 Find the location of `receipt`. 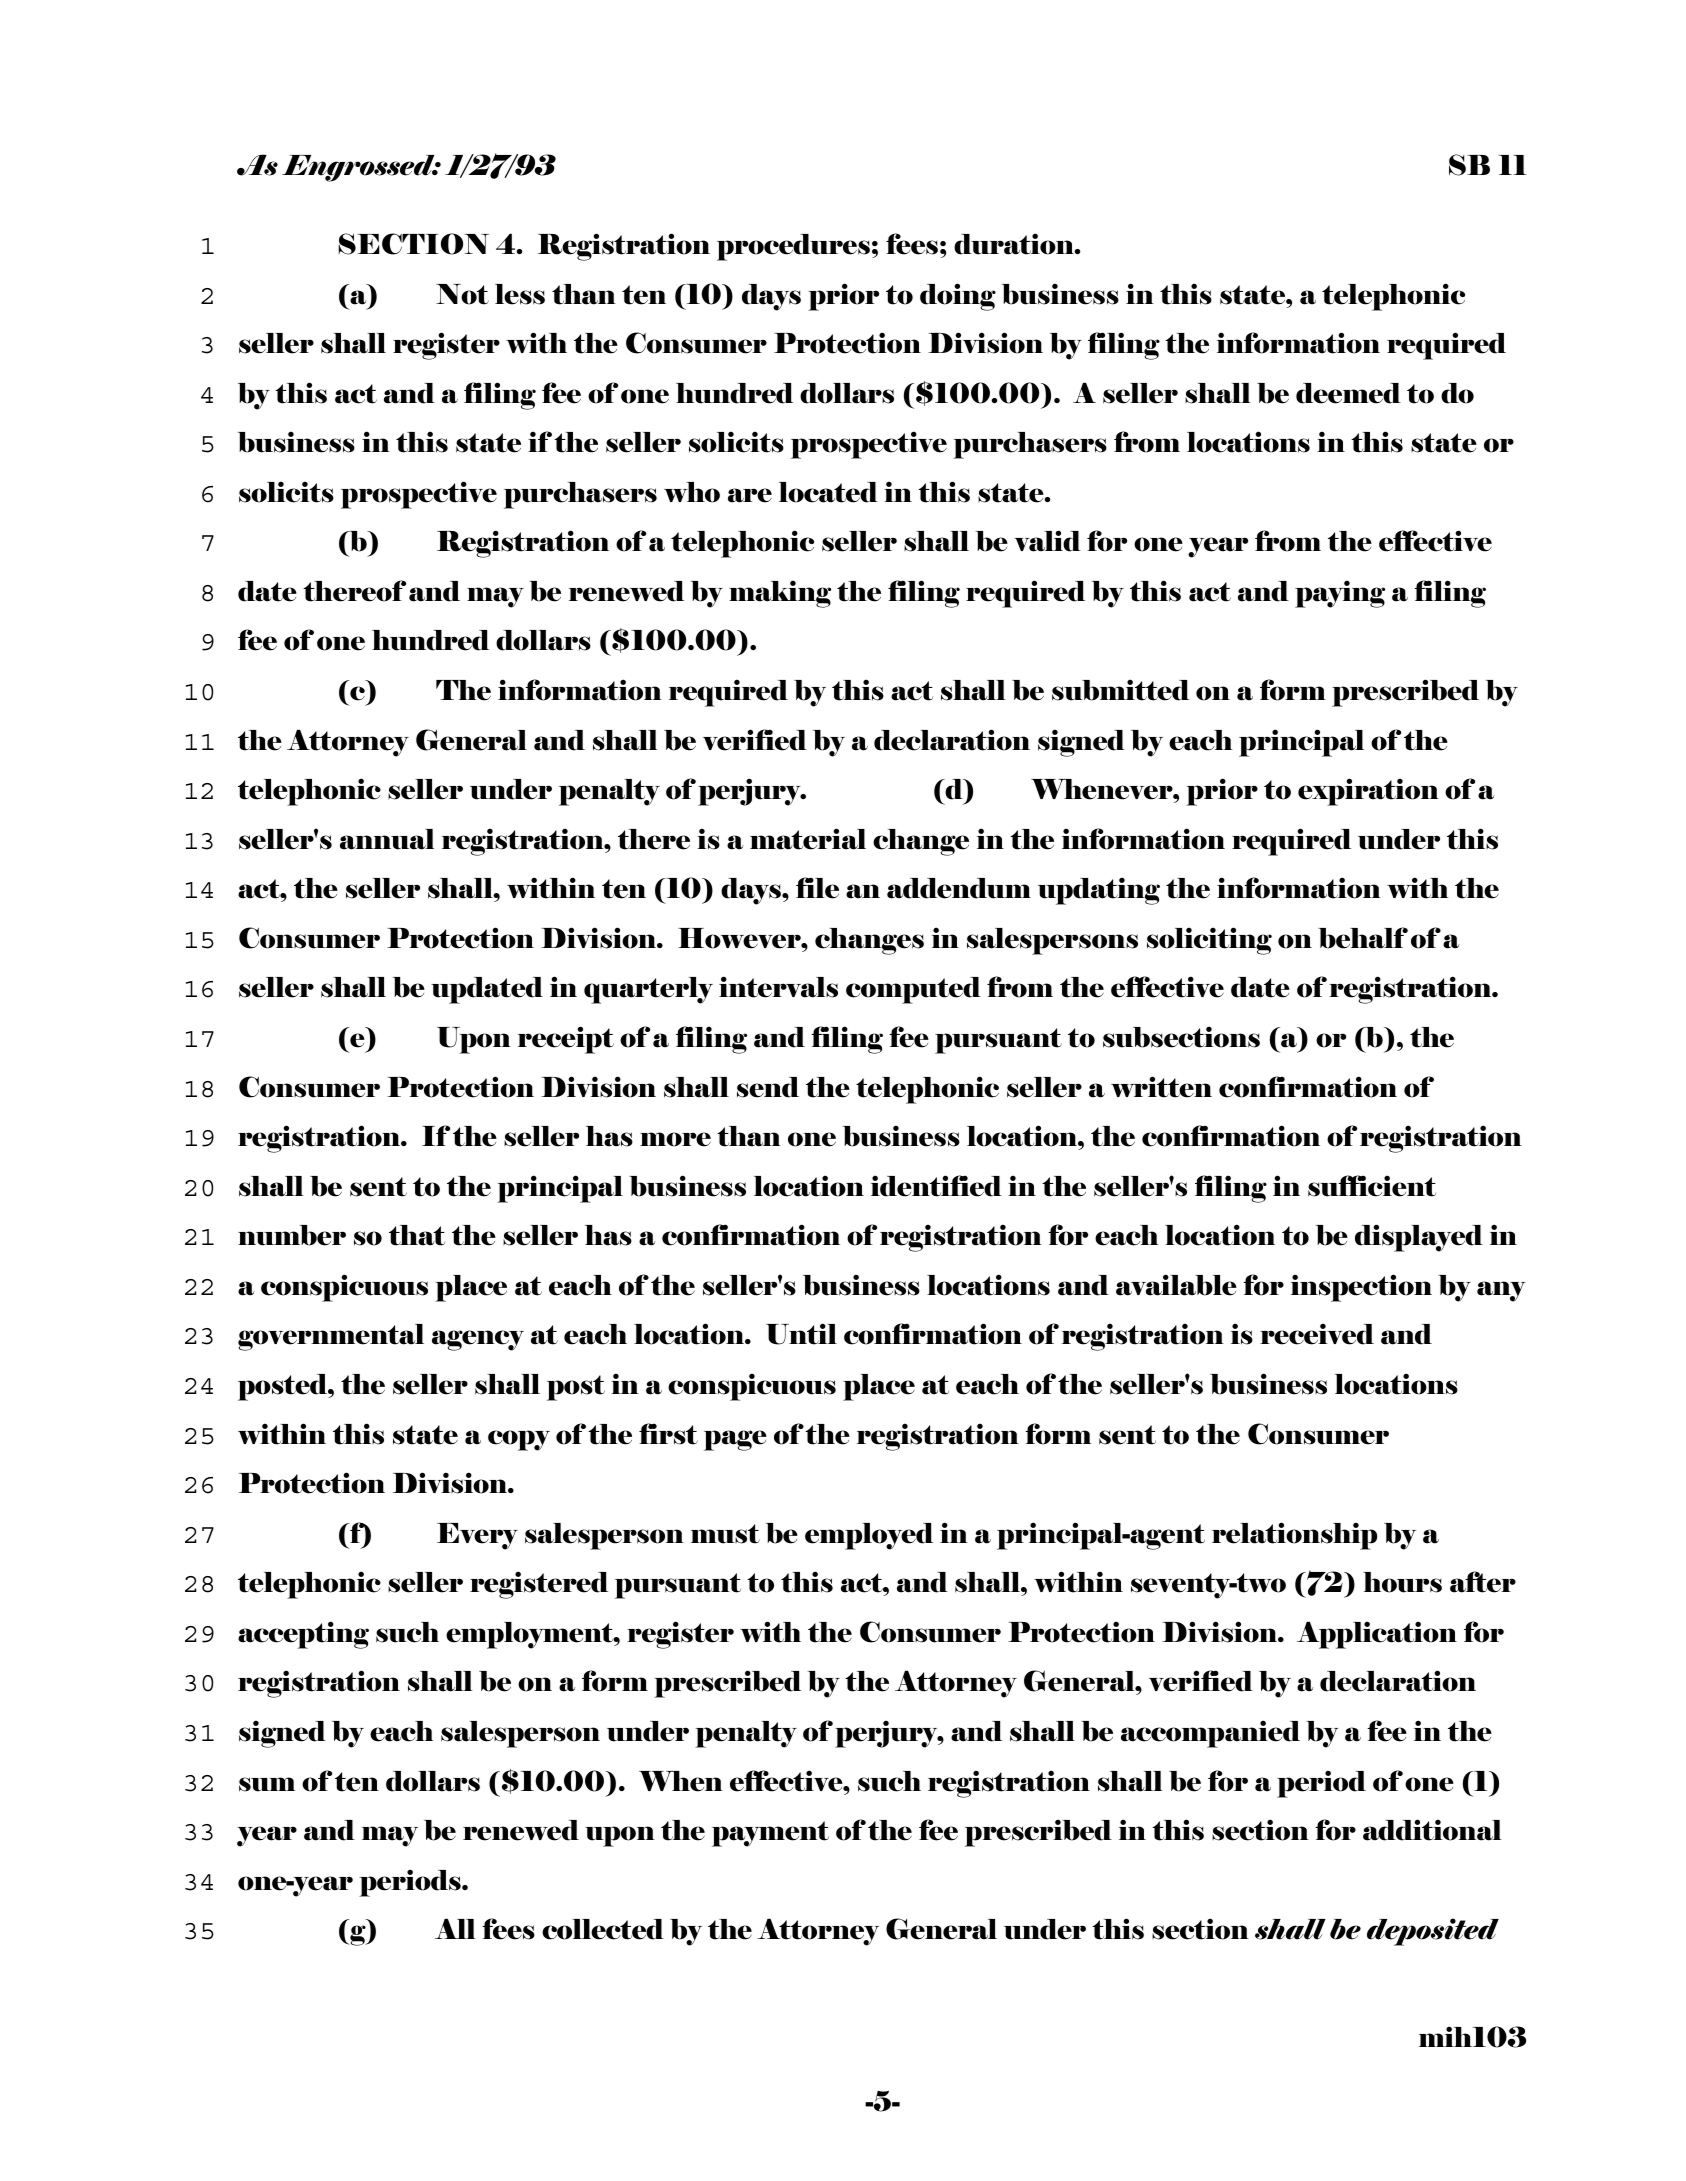

receipt is located at coordinates (566, 1040).
